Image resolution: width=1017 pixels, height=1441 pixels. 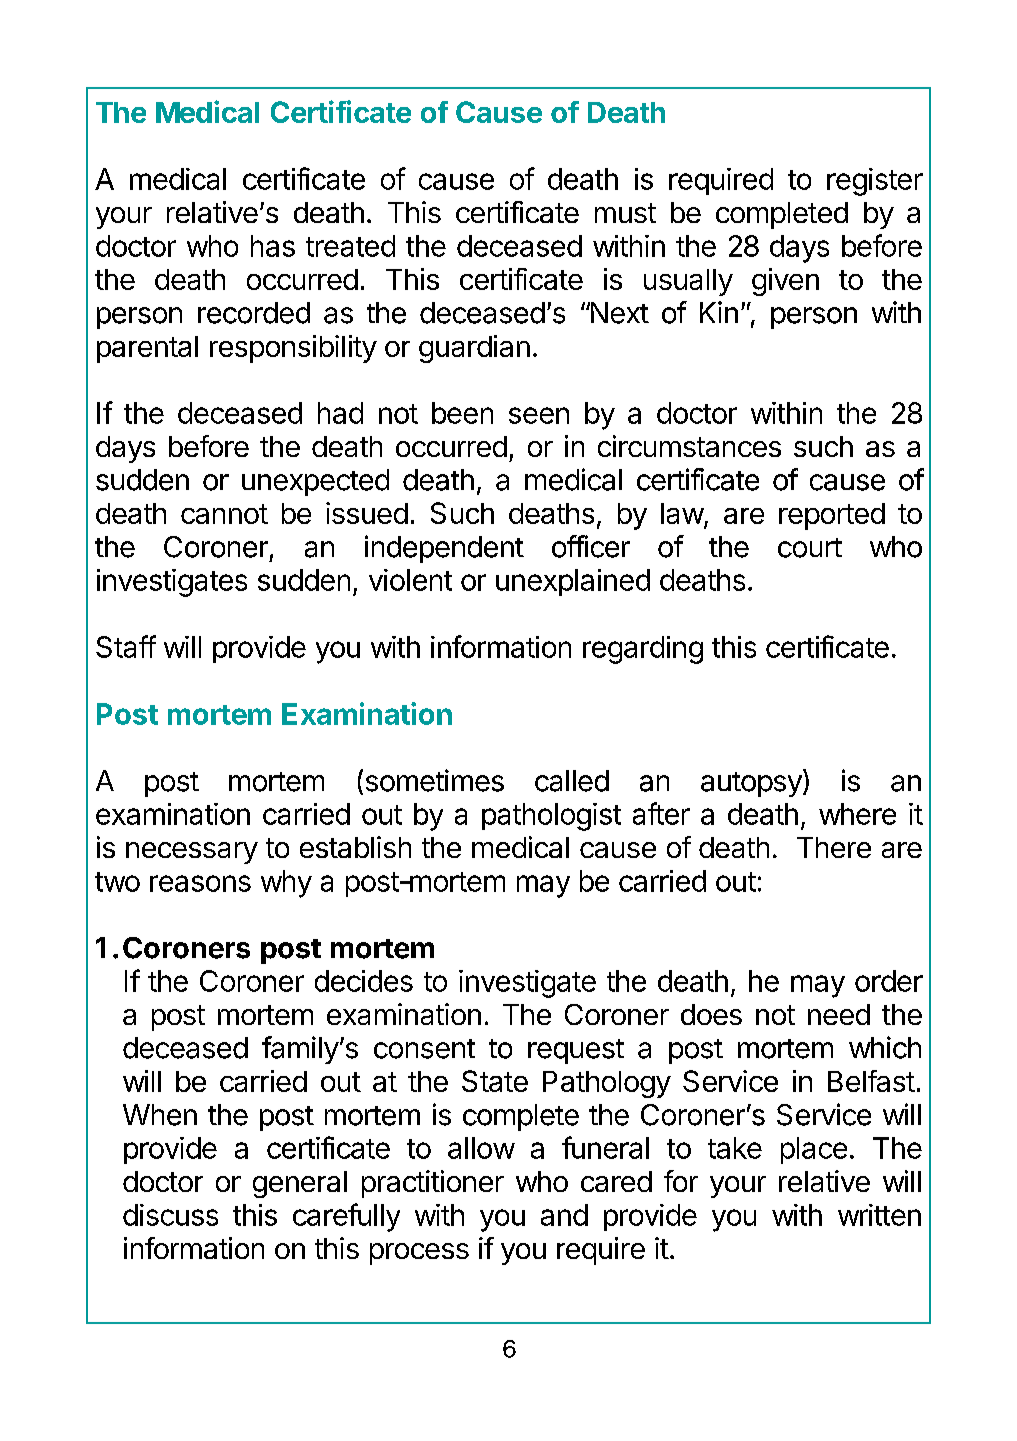 What do you see at coordinates (834, 847) in the screenshot?
I see `There` at bounding box center [834, 847].
